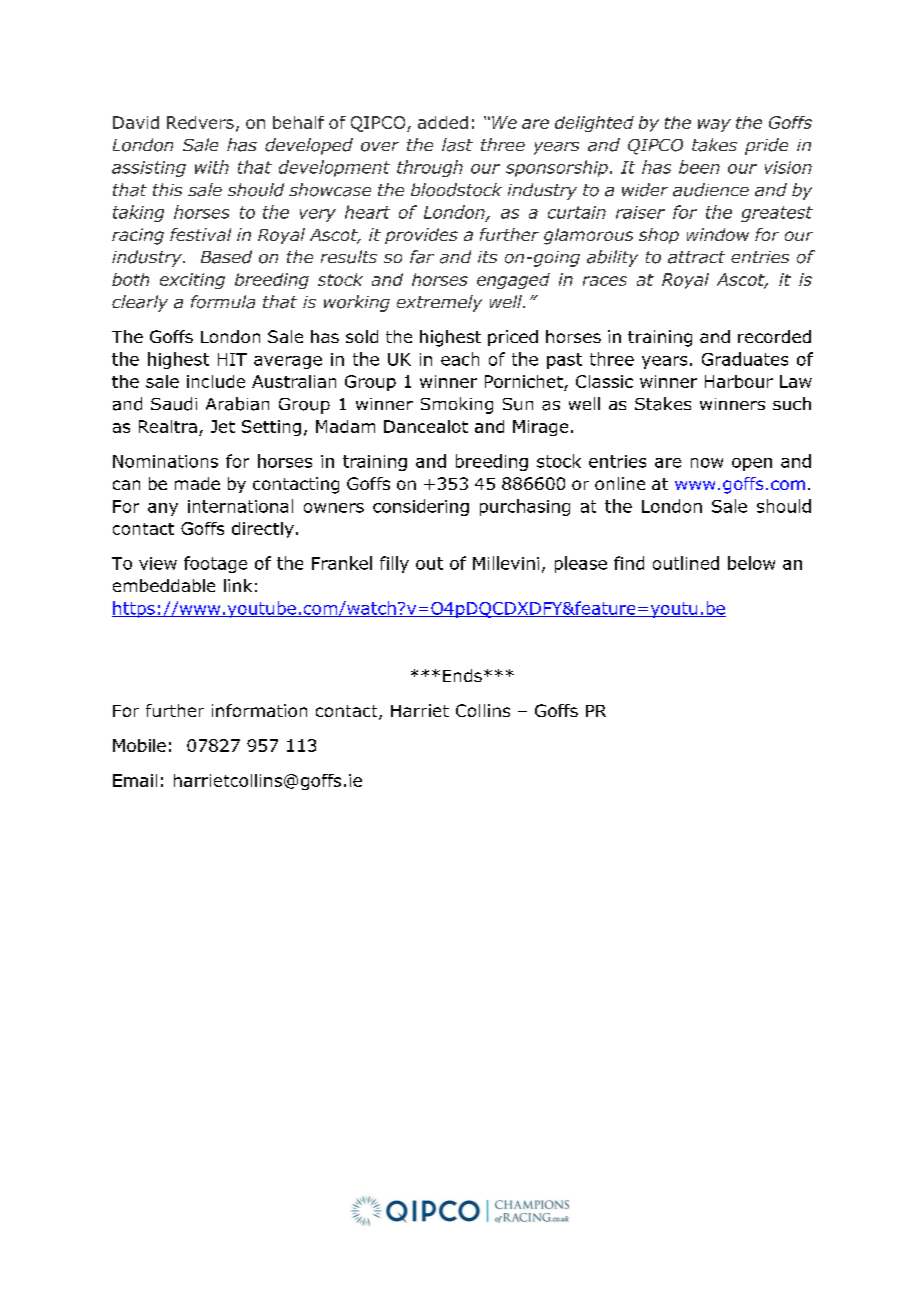 The image size is (924, 1308). What do you see at coordinates (696, 257) in the page?
I see `attract` at bounding box center [696, 257].
